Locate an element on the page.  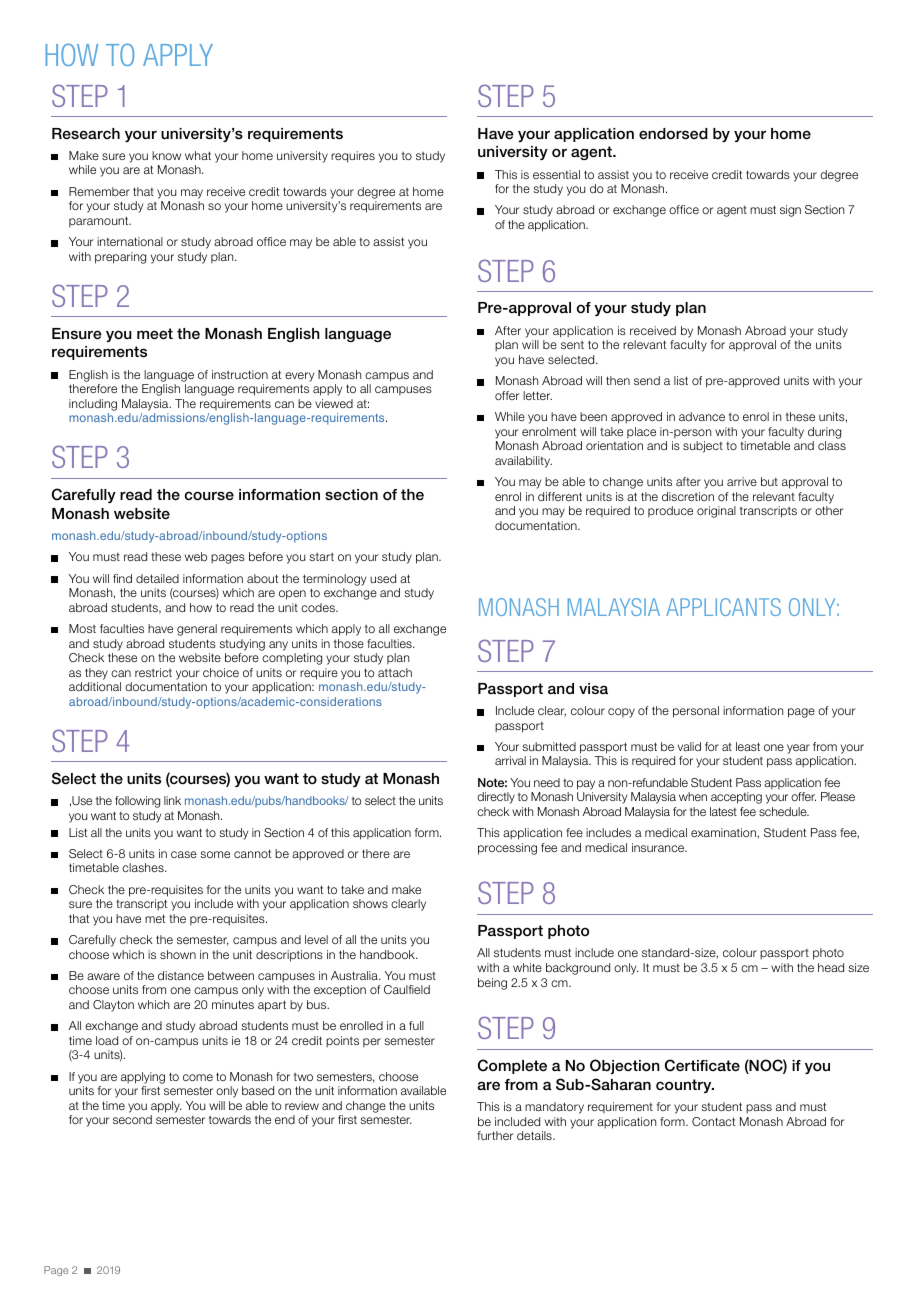
availability is located at coordinates (523, 462).
